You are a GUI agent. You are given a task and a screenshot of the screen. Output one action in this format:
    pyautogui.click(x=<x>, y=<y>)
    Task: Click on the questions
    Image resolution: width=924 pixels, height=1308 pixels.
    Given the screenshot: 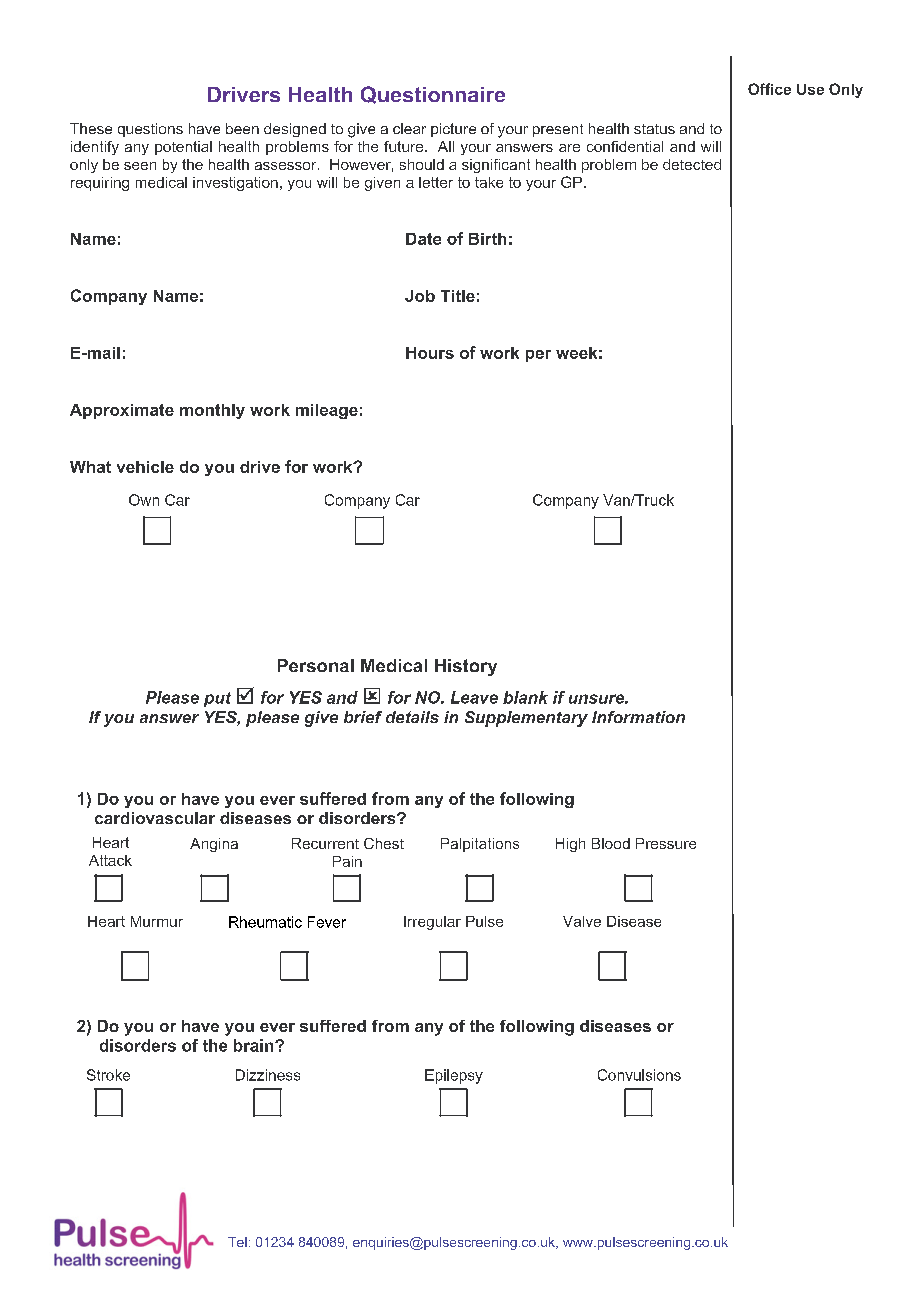 What is the action you would take?
    pyautogui.click(x=150, y=130)
